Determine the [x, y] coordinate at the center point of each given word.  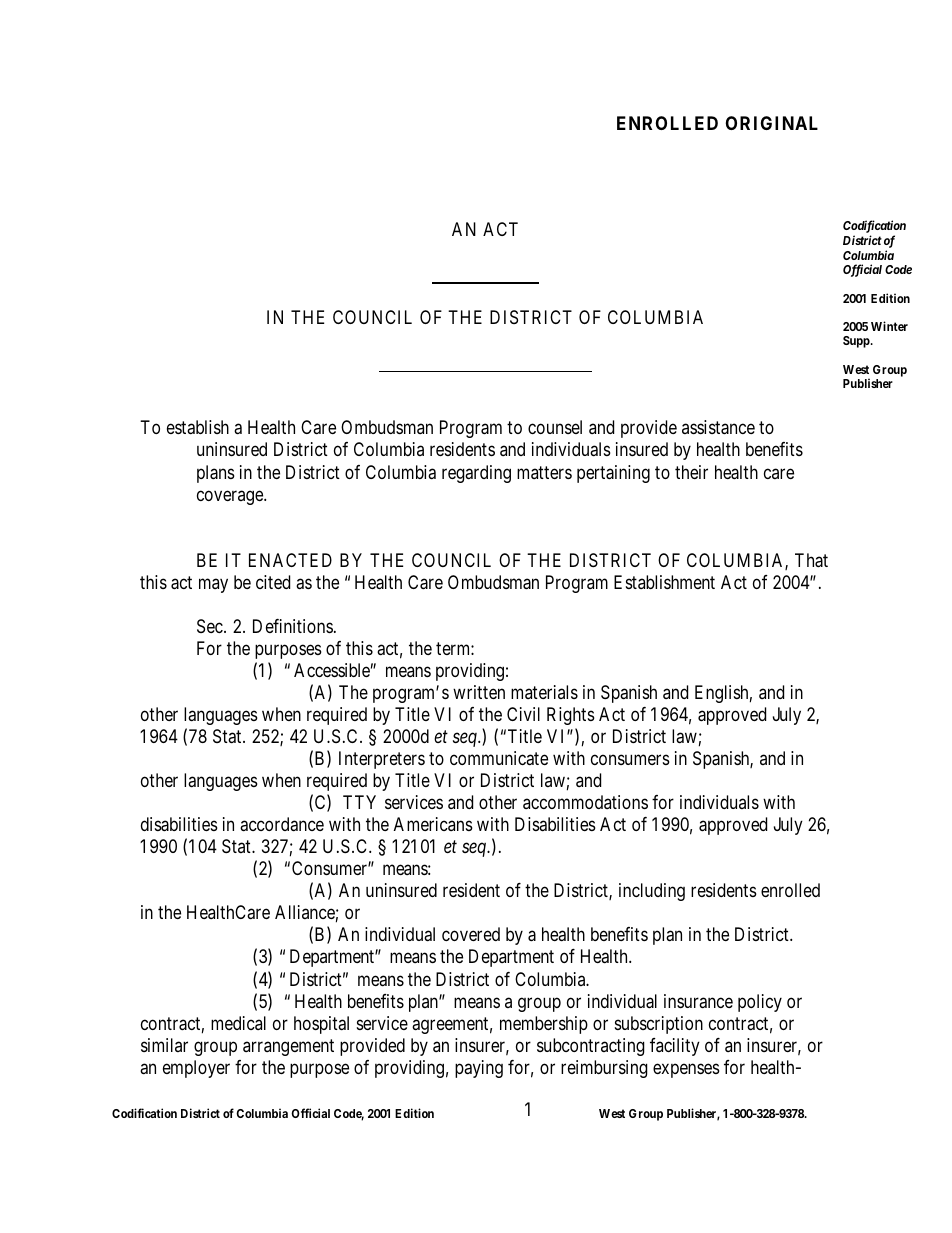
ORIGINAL [772, 123]
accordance [282, 824]
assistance [718, 427]
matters [544, 472]
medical [238, 1023]
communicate [499, 758]
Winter [889, 326]
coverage [231, 497]
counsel [555, 427]
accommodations [585, 802]
